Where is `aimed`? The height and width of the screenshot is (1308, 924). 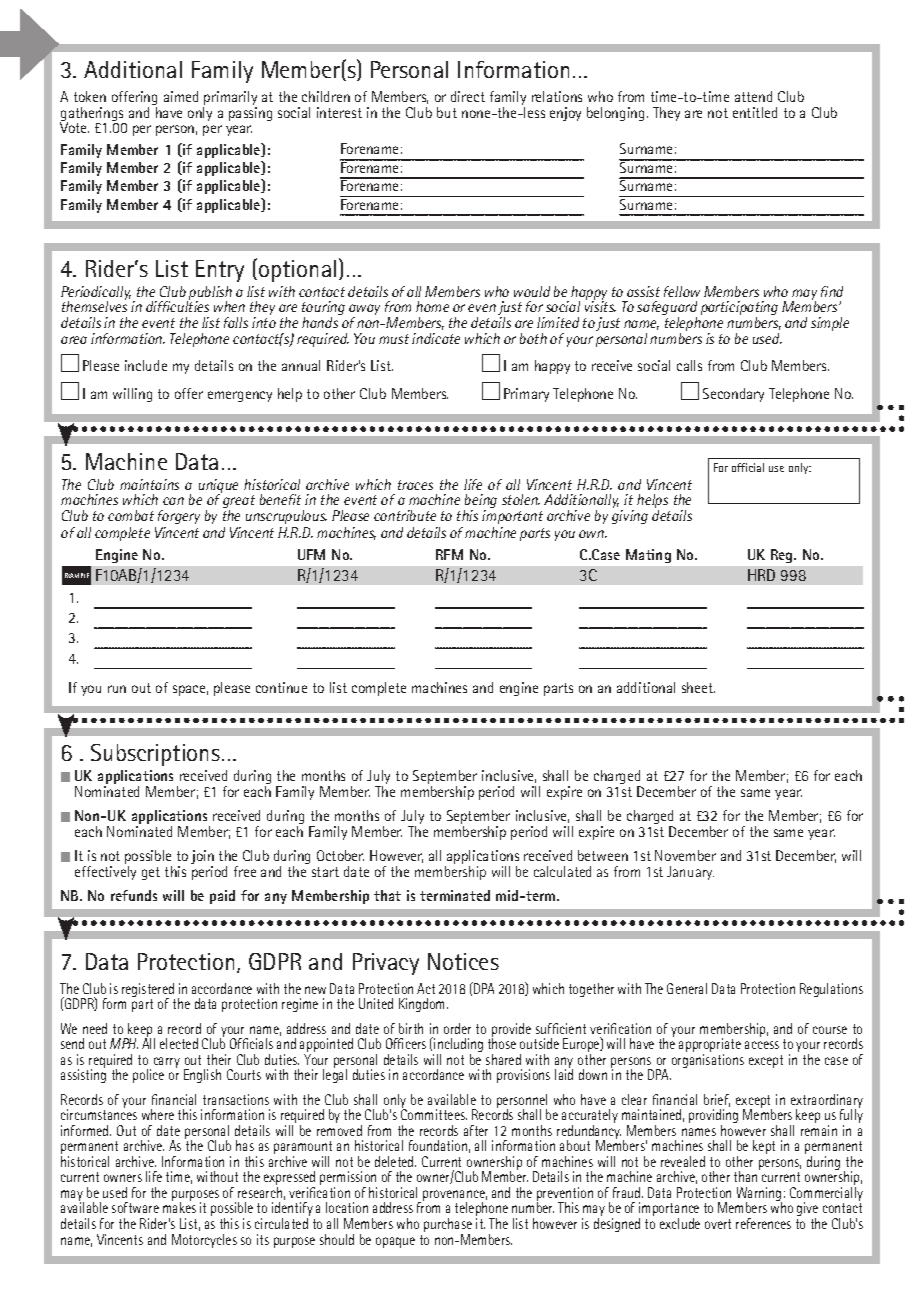
aimed is located at coordinates (181, 96).
